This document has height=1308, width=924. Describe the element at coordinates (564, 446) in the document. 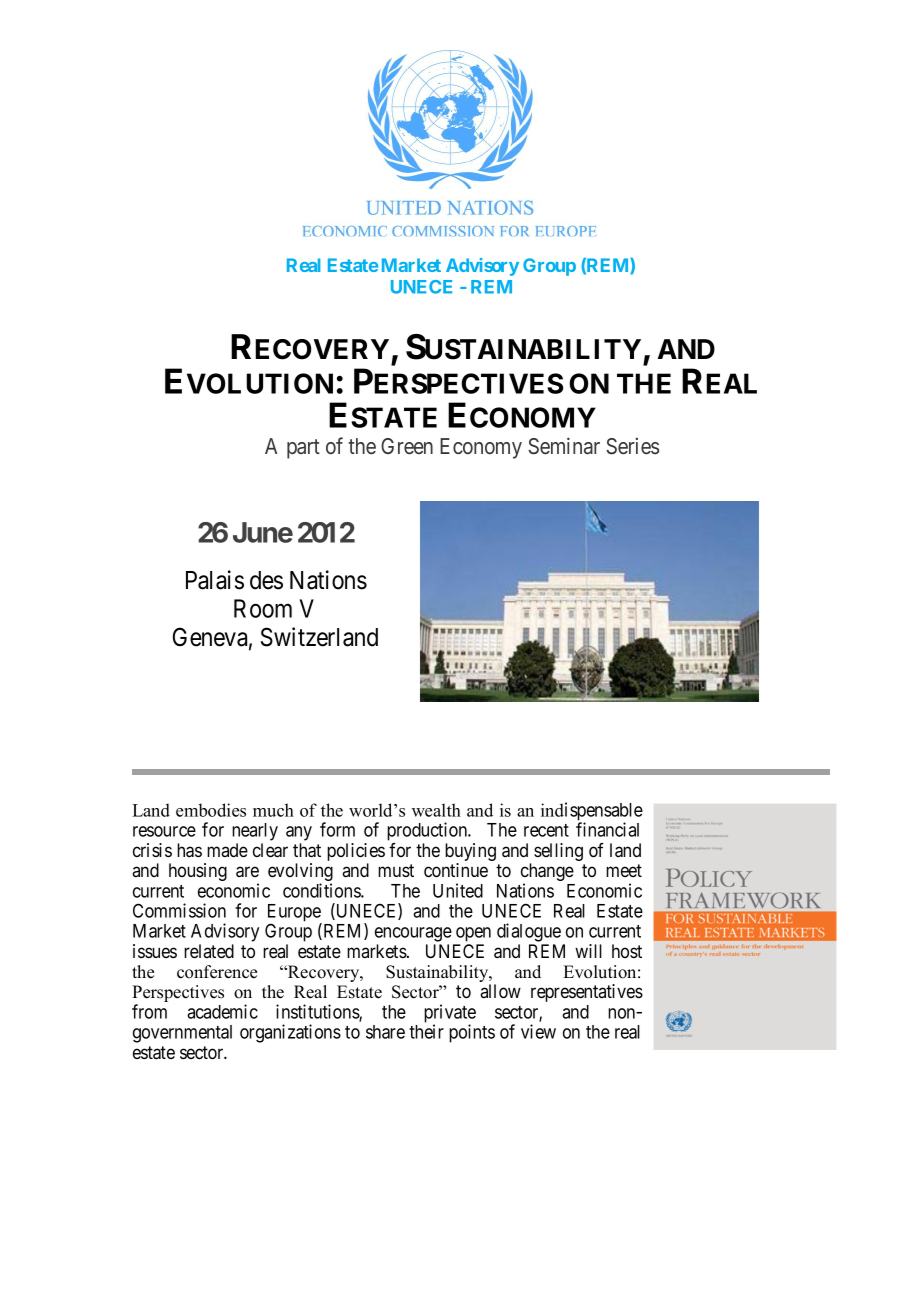

I see `Seminar` at that location.
